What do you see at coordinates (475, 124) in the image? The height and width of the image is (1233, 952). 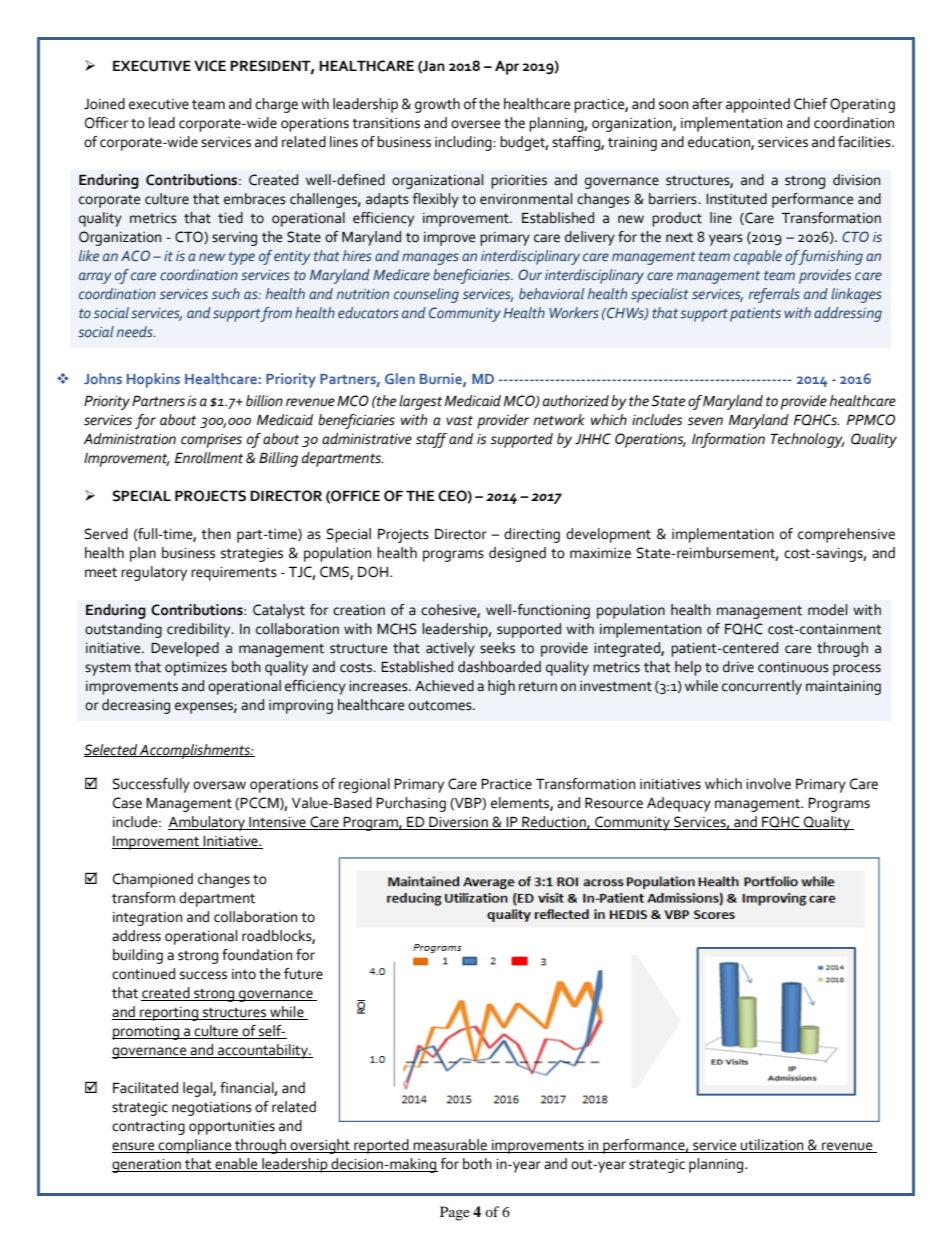 I see `oversee` at bounding box center [475, 124].
